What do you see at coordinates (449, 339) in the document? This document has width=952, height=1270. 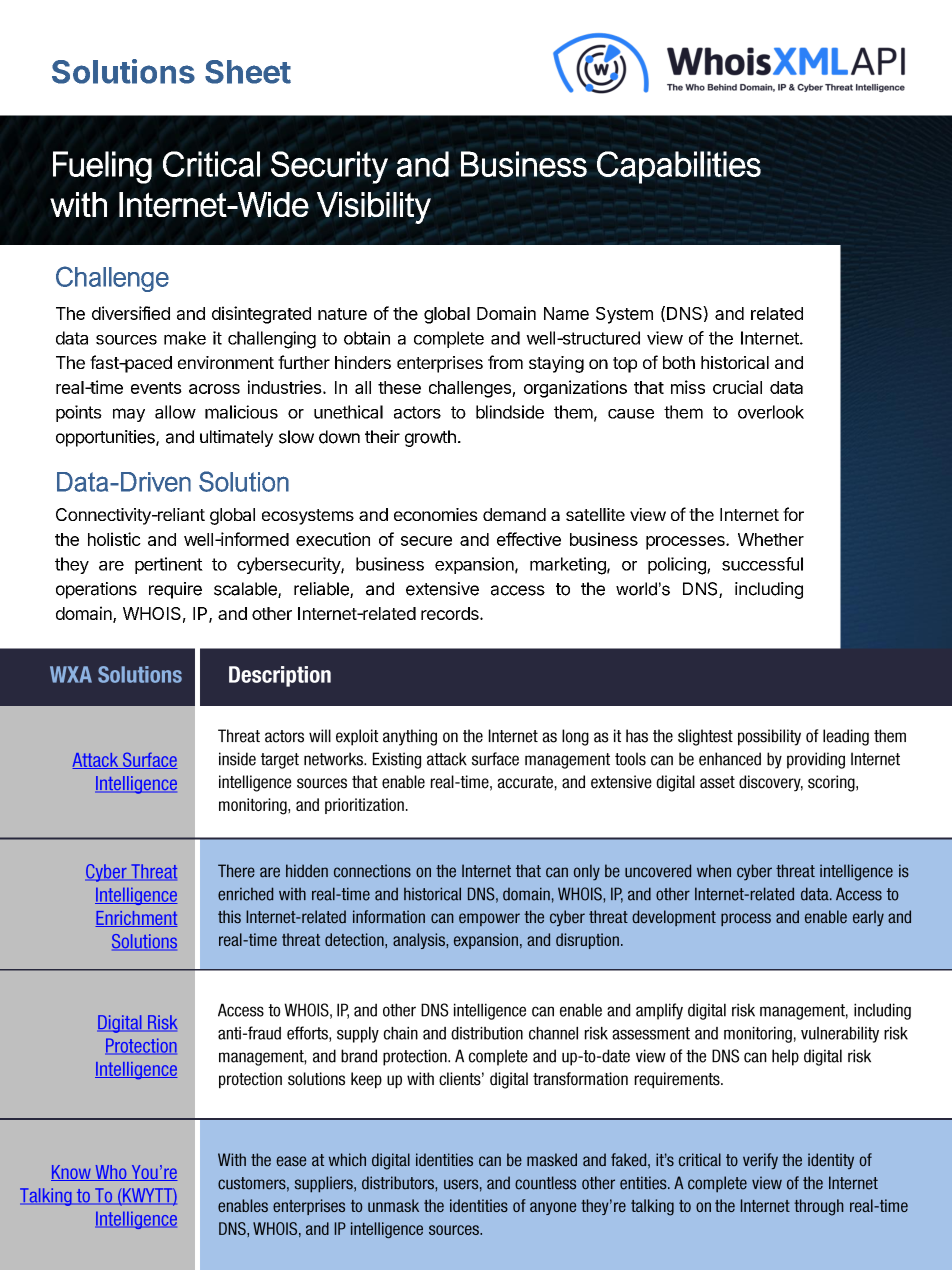 I see `complete` at bounding box center [449, 339].
